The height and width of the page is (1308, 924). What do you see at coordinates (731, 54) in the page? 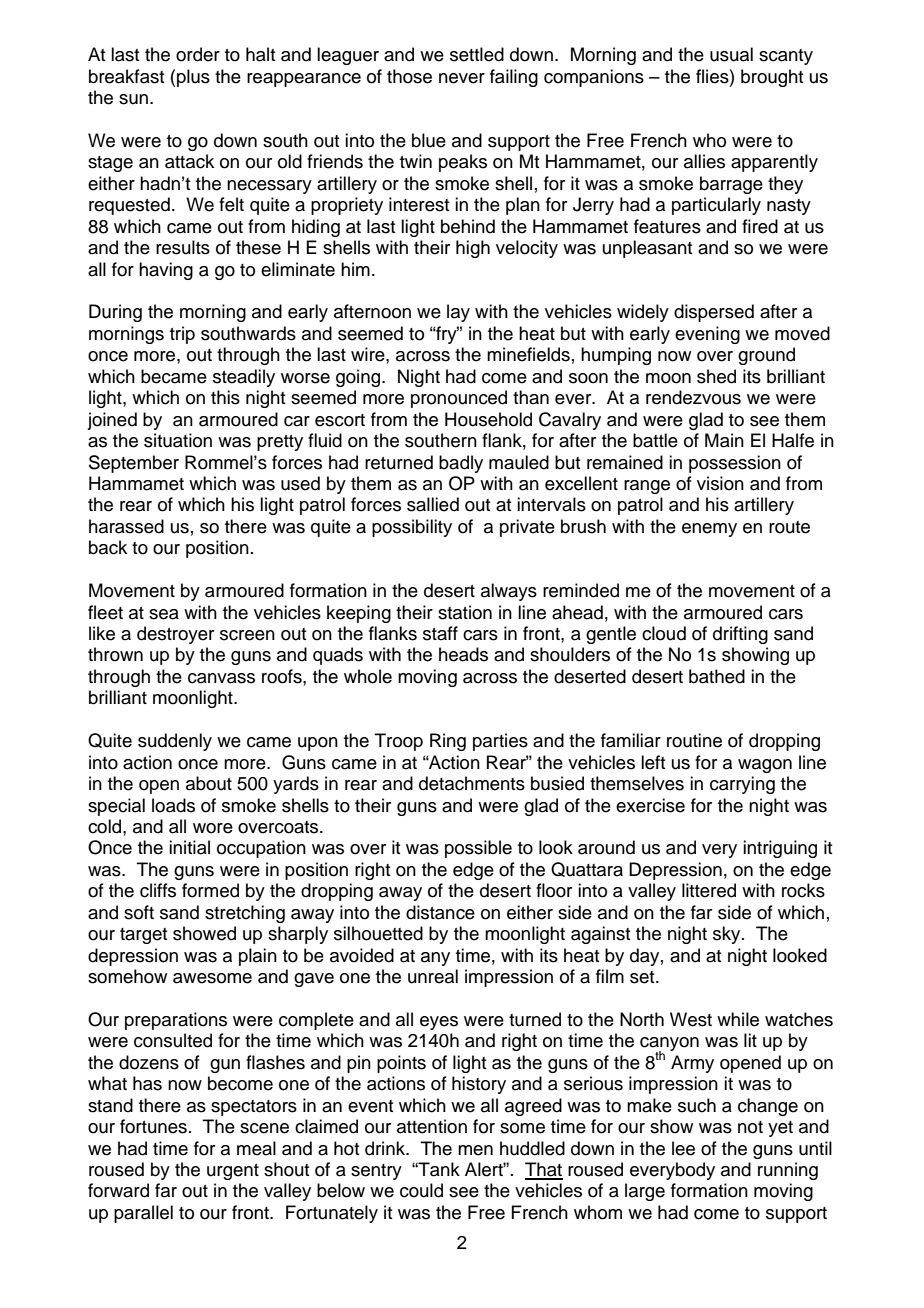
I see `usual` at bounding box center [731, 54].
